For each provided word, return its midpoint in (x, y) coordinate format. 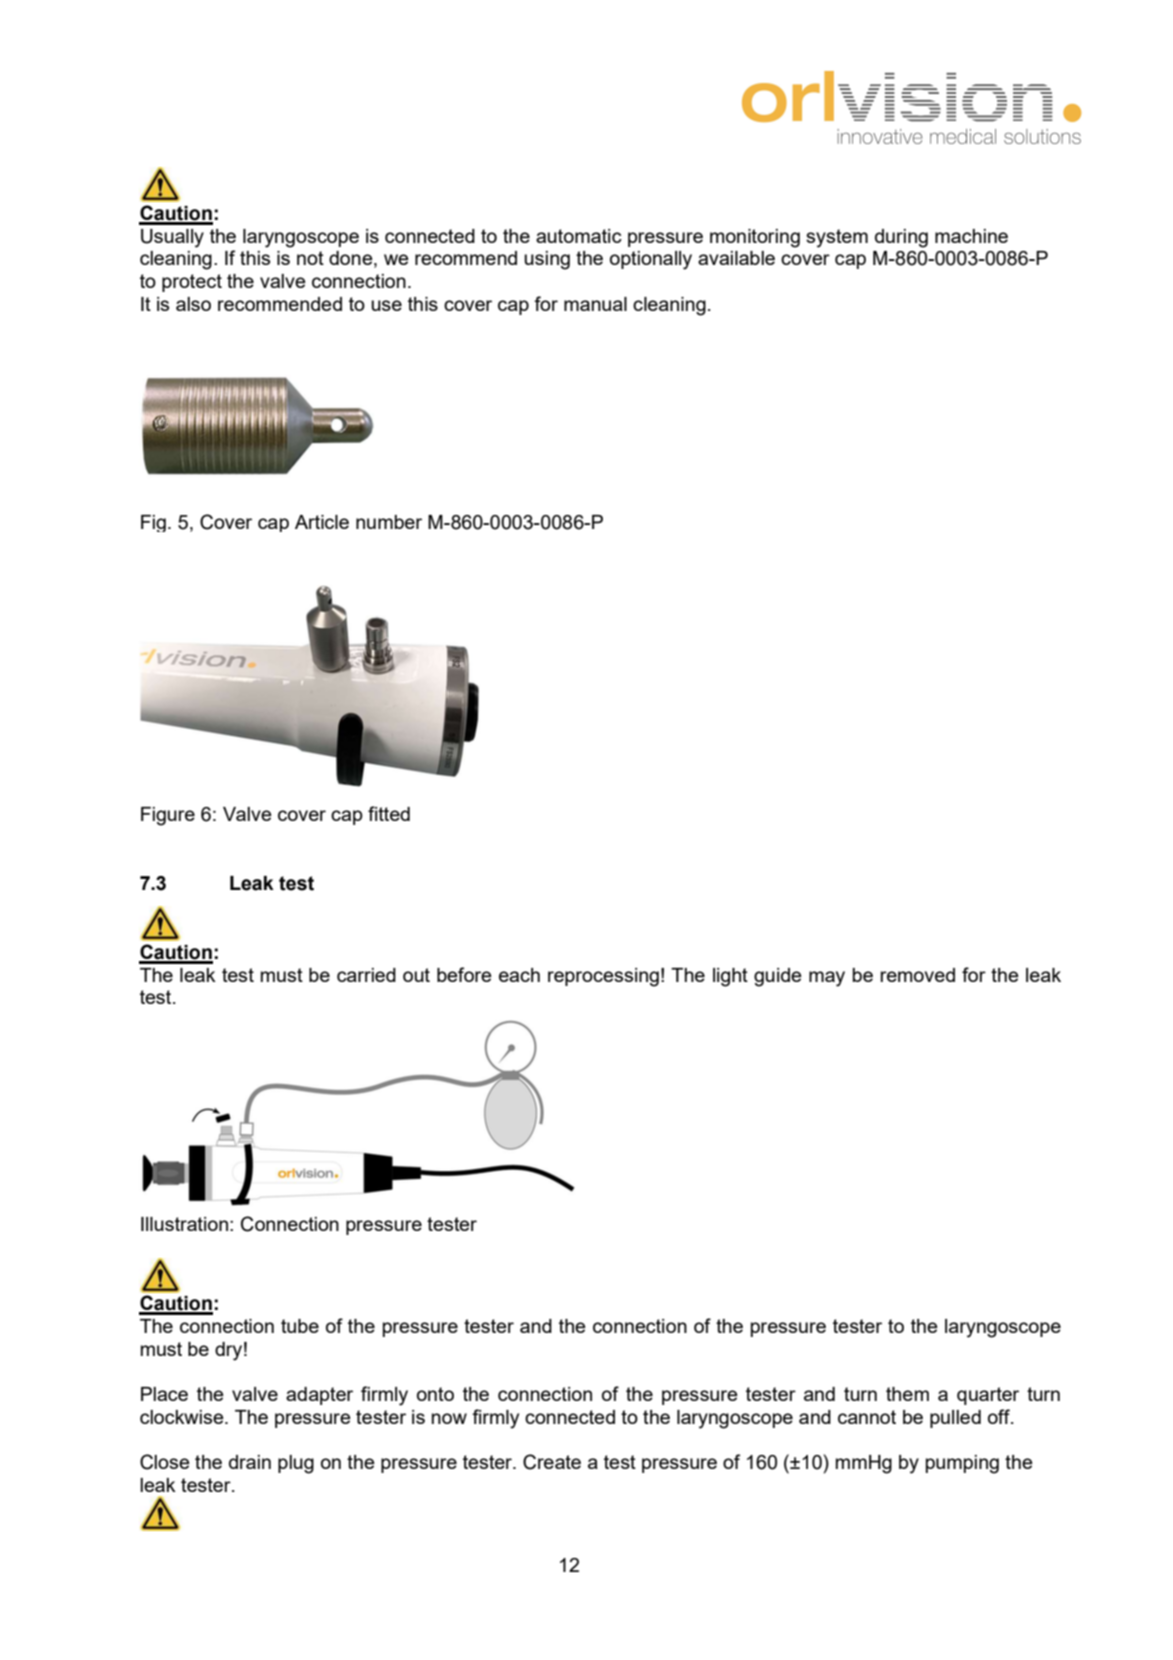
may (827, 979)
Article (322, 522)
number (389, 522)
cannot (867, 1417)
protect (192, 283)
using (547, 260)
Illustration (184, 1224)
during (901, 238)
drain (250, 1462)
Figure (168, 816)
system (837, 238)
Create (552, 1462)
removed (918, 975)
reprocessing (603, 977)
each (519, 975)
